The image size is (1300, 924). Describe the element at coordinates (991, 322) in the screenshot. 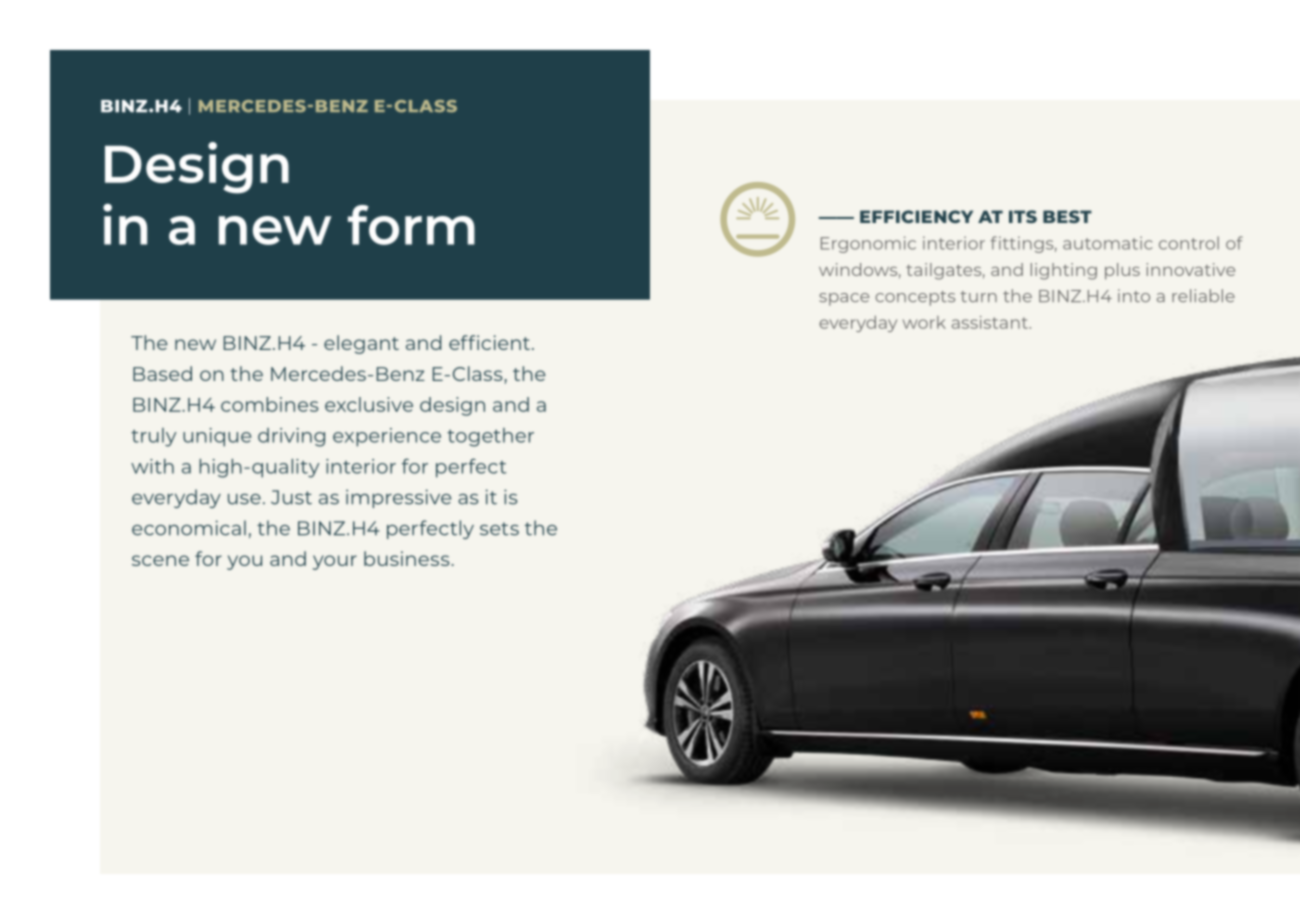

I see `assistant` at that location.
